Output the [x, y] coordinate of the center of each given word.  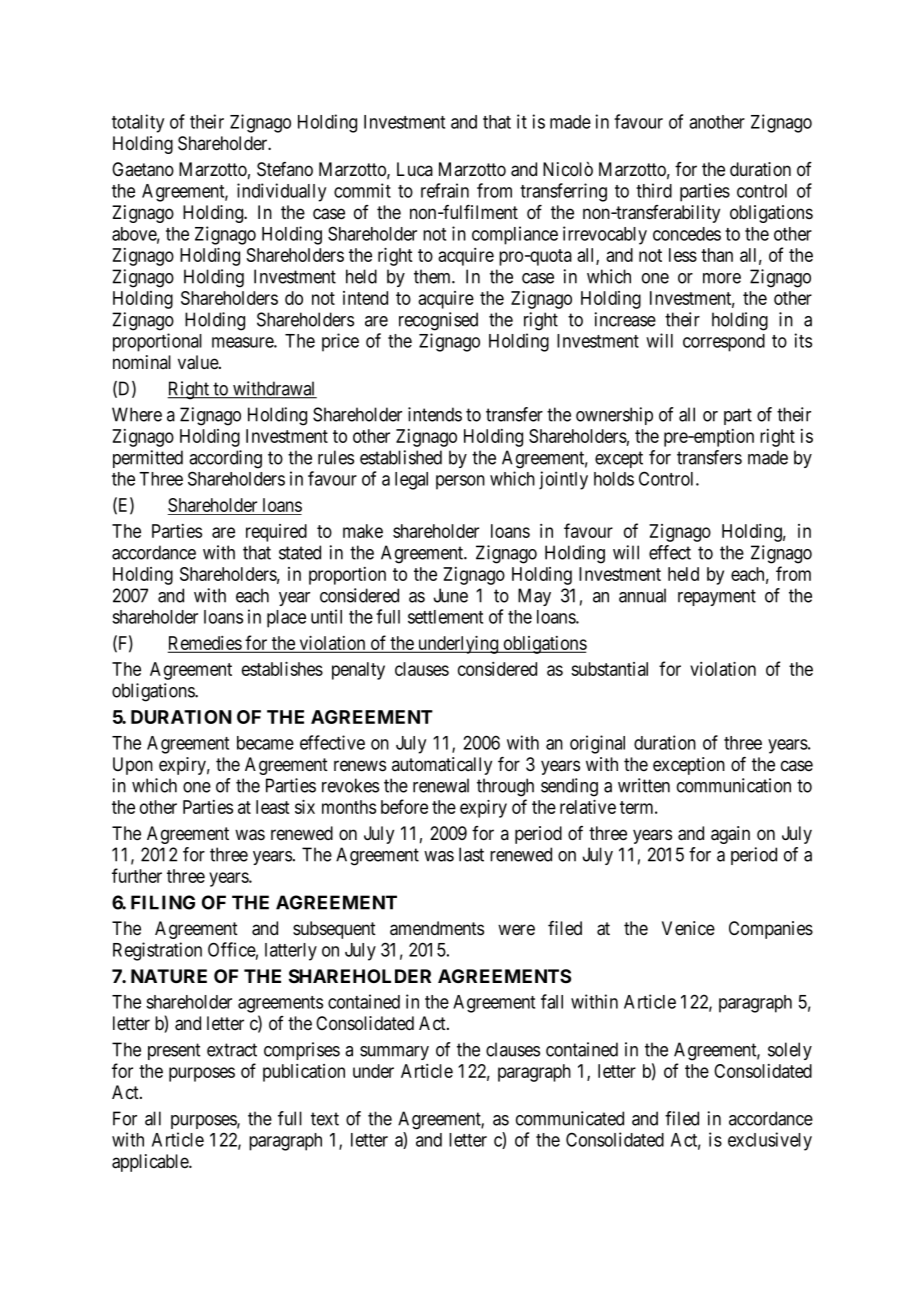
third [654, 190]
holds [614, 479]
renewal [441, 785]
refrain [445, 190]
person [460, 482]
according [225, 459]
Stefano [285, 169]
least [273, 807]
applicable [151, 1163]
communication [734, 785]
